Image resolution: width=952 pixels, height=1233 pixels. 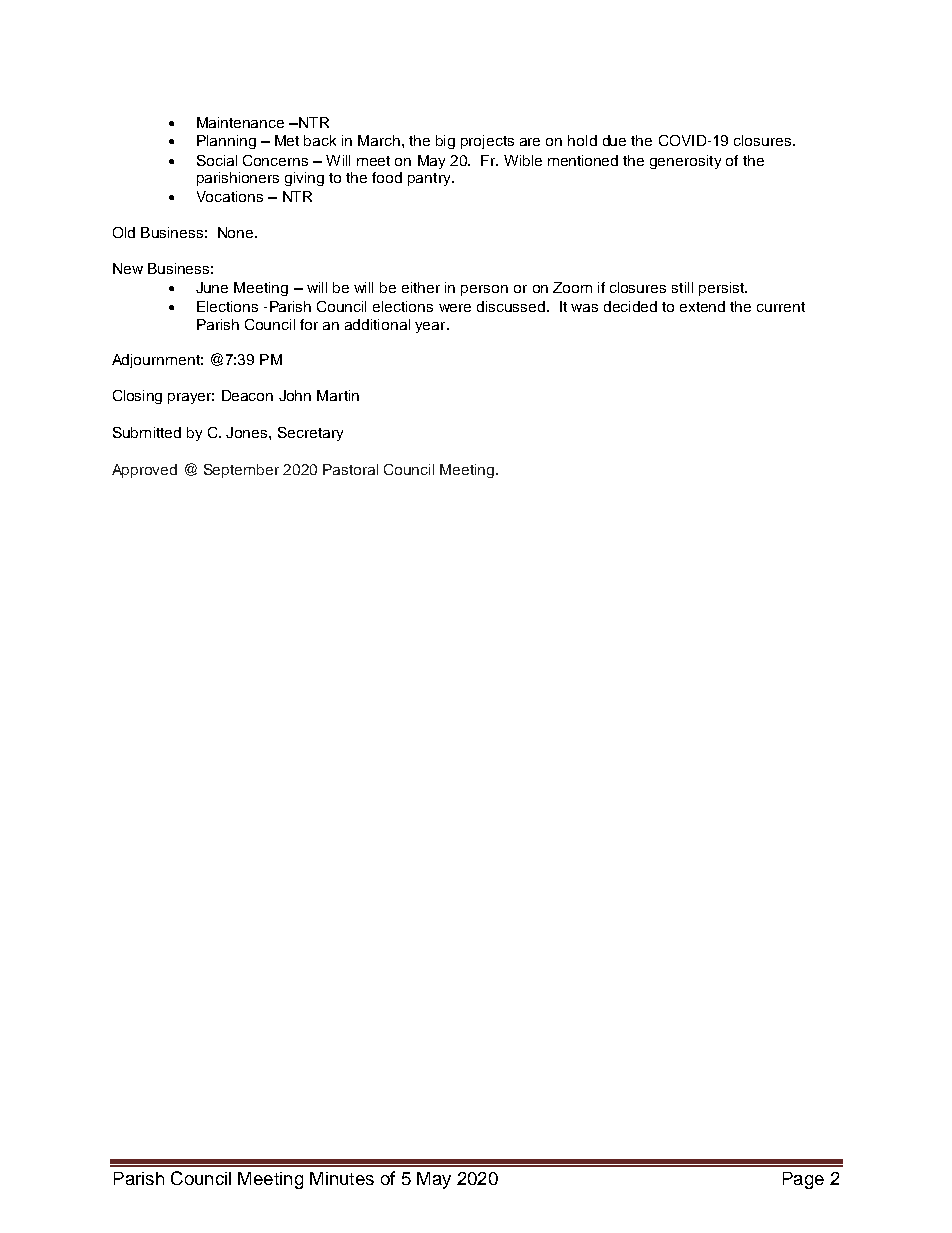 I want to click on Social, so click(x=217, y=160).
